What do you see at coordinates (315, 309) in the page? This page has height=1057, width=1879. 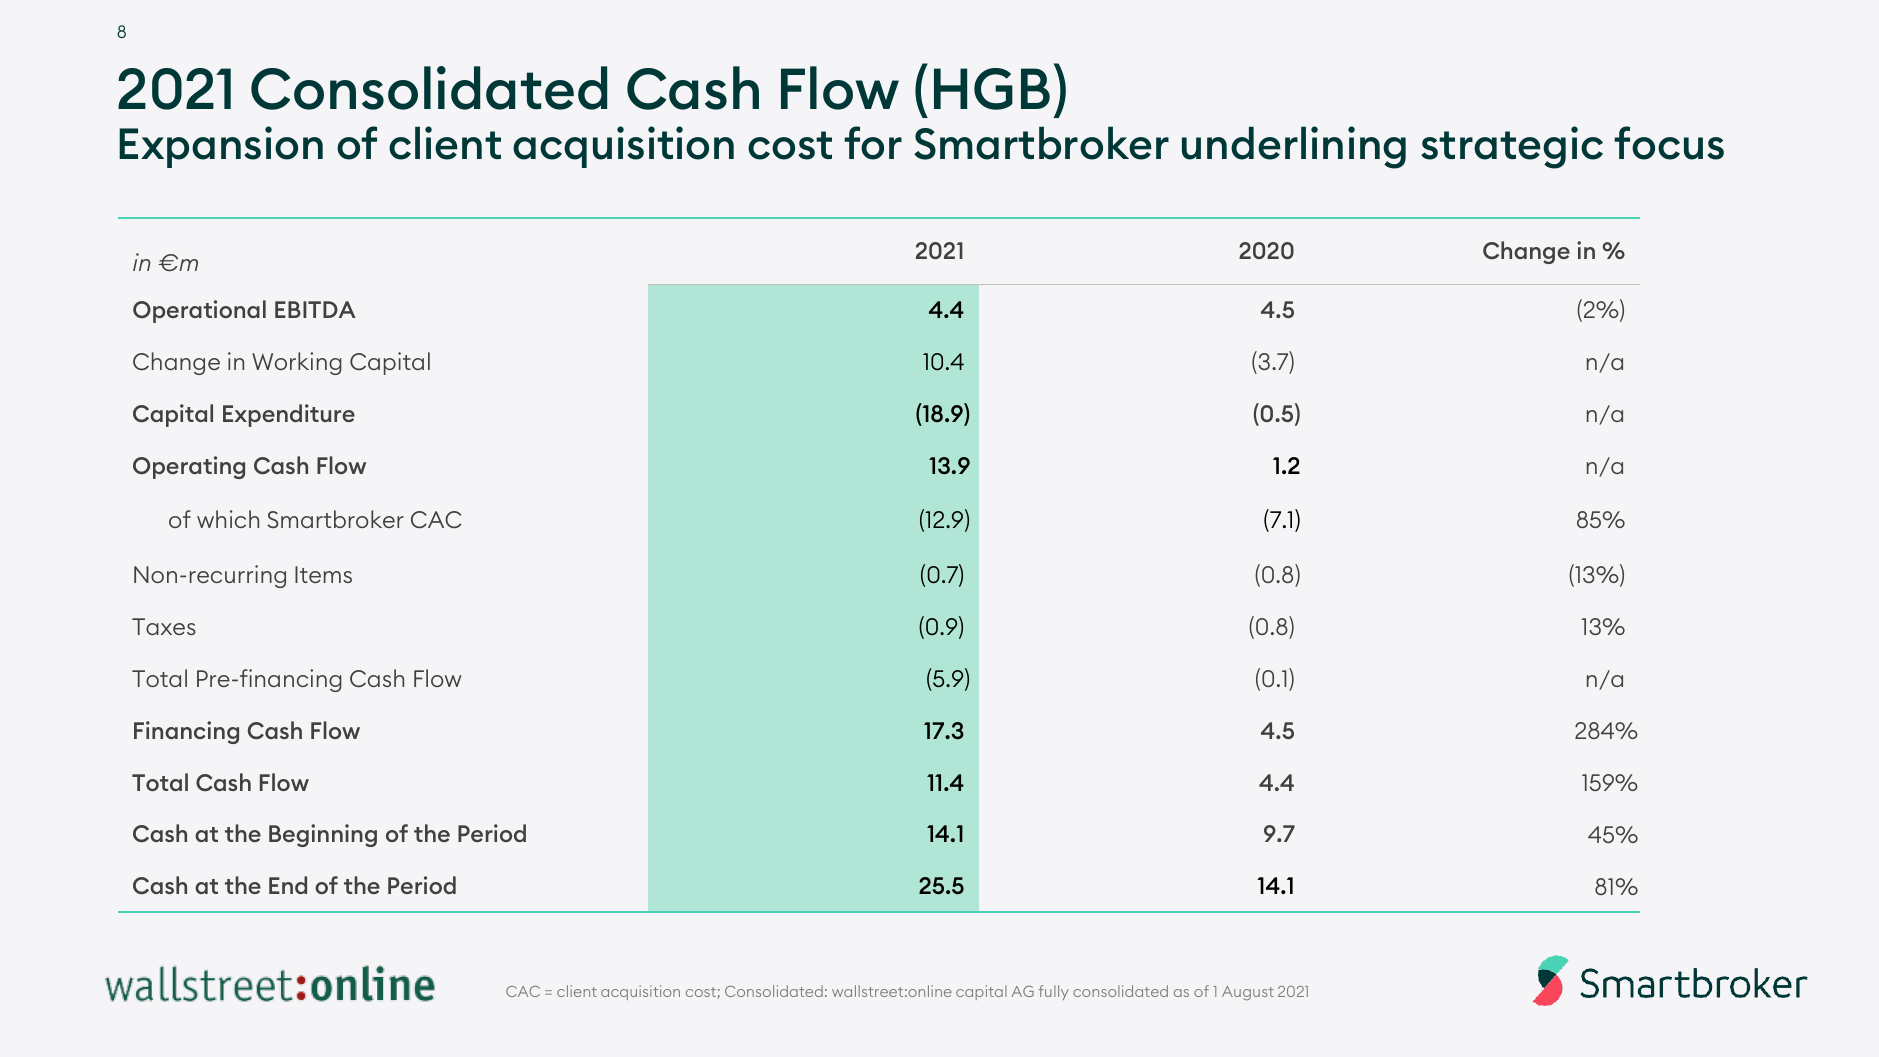 I see `EBITDA` at bounding box center [315, 309].
